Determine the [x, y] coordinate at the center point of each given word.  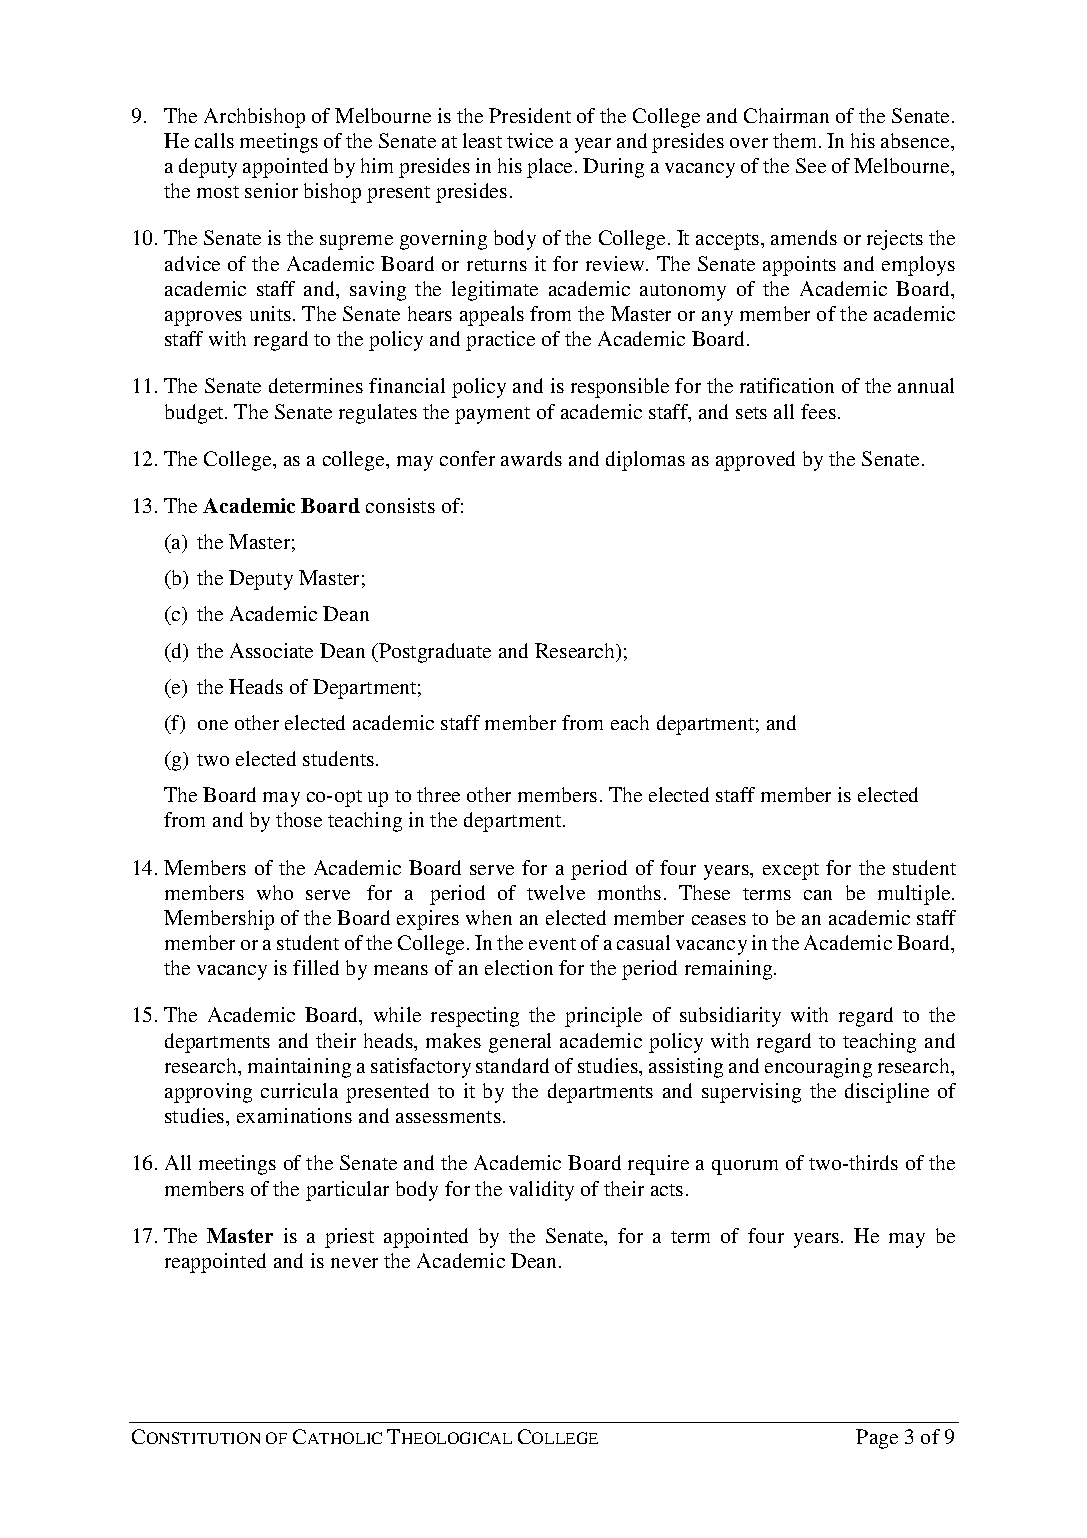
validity [541, 1191]
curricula [299, 1090]
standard [512, 1065]
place [551, 168]
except [791, 871]
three [438, 794]
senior [271, 190]
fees [818, 411]
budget [195, 414]
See [811, 165]
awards [531, 458]
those [299, 819]
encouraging [818, 1068]
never [354, 1263]
